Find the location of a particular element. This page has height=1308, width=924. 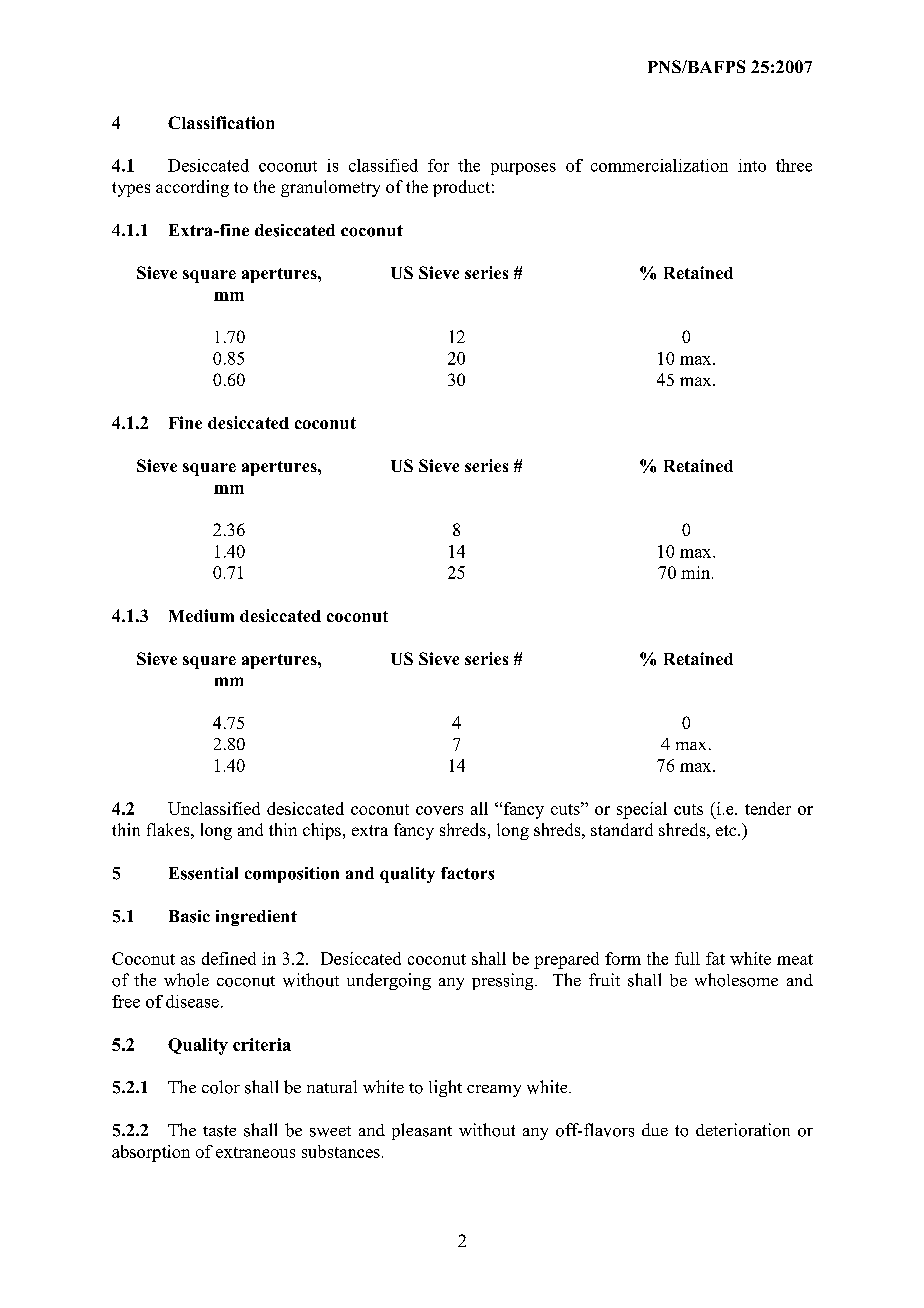

purposes is located at coordinates (523, 169).
